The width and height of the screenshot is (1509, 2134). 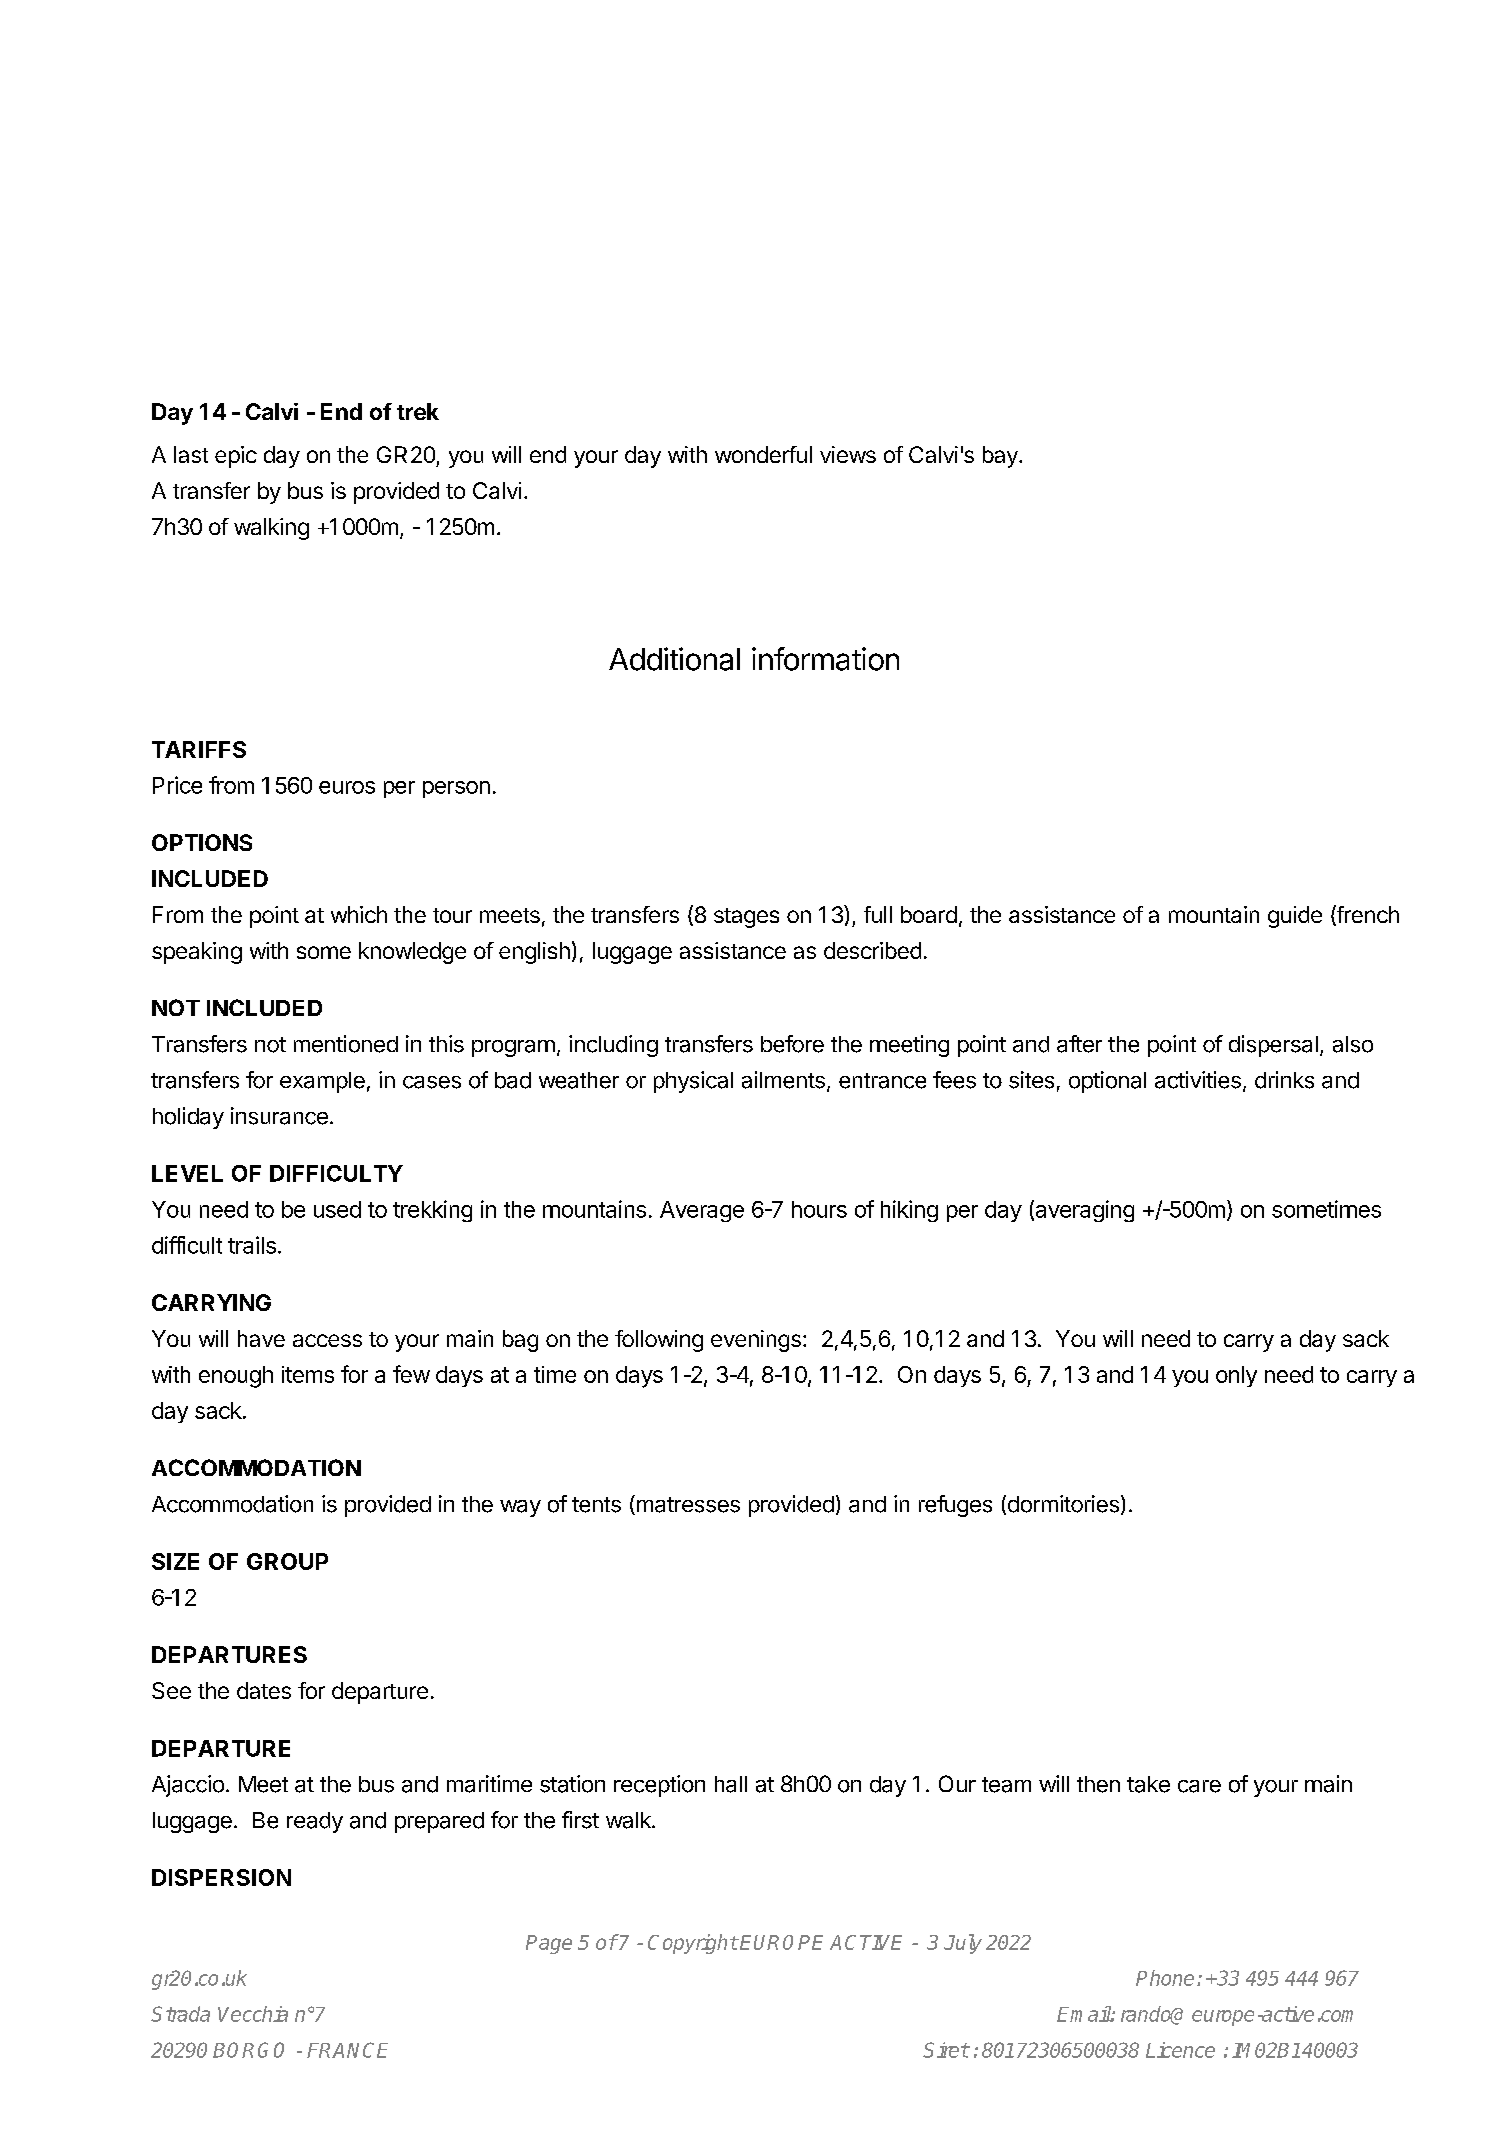 What do you see at coordinates (236, 457) in the screenshot?
I see `epic` at bounding box center [236, 457].
